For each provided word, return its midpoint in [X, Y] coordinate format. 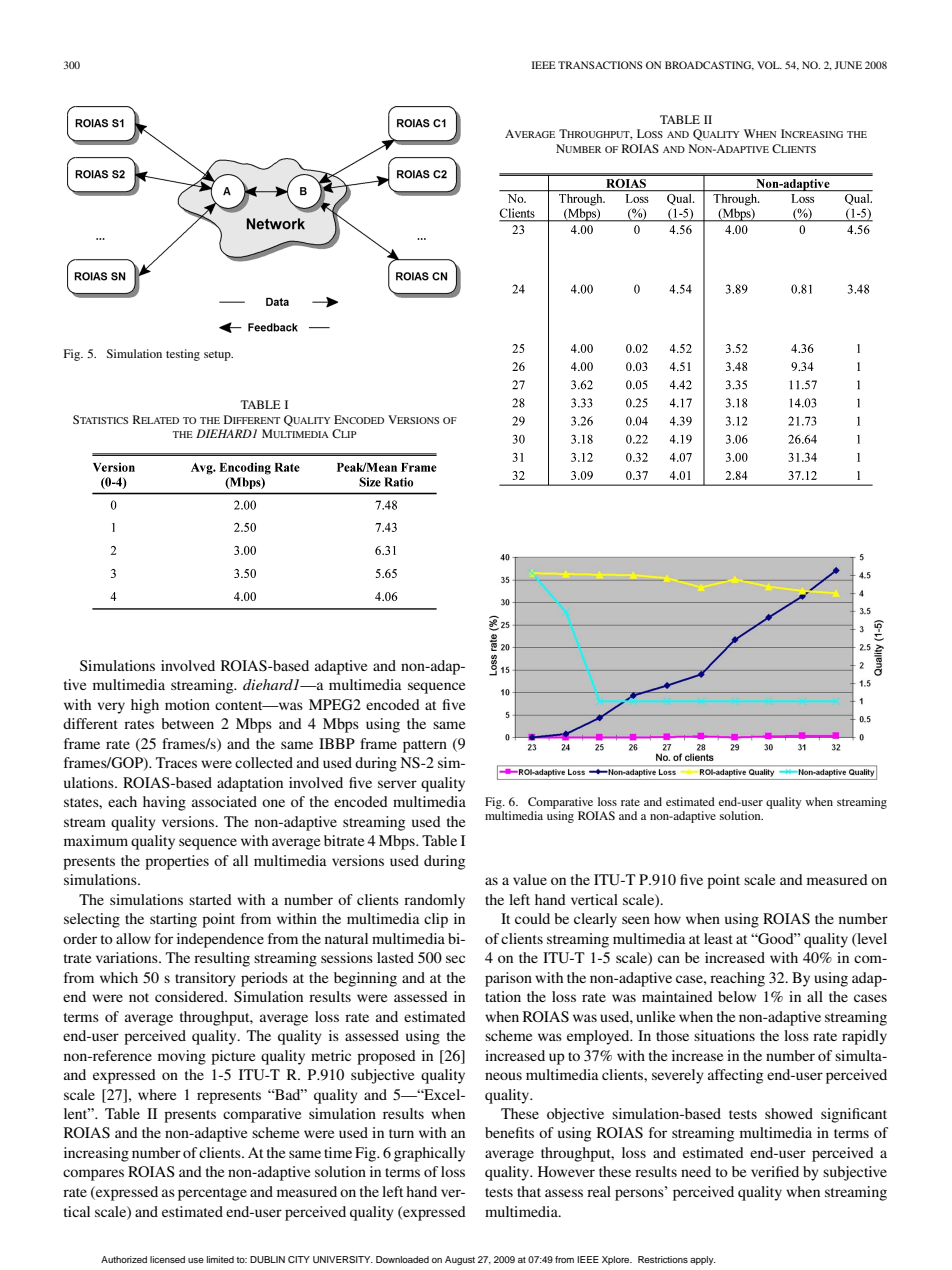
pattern [425, 746]
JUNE [848, 65]
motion [187, 704]
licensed [167, 1259]
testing [183, 355]
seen [636, 920]
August [460, 1260]
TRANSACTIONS [600, 65]
